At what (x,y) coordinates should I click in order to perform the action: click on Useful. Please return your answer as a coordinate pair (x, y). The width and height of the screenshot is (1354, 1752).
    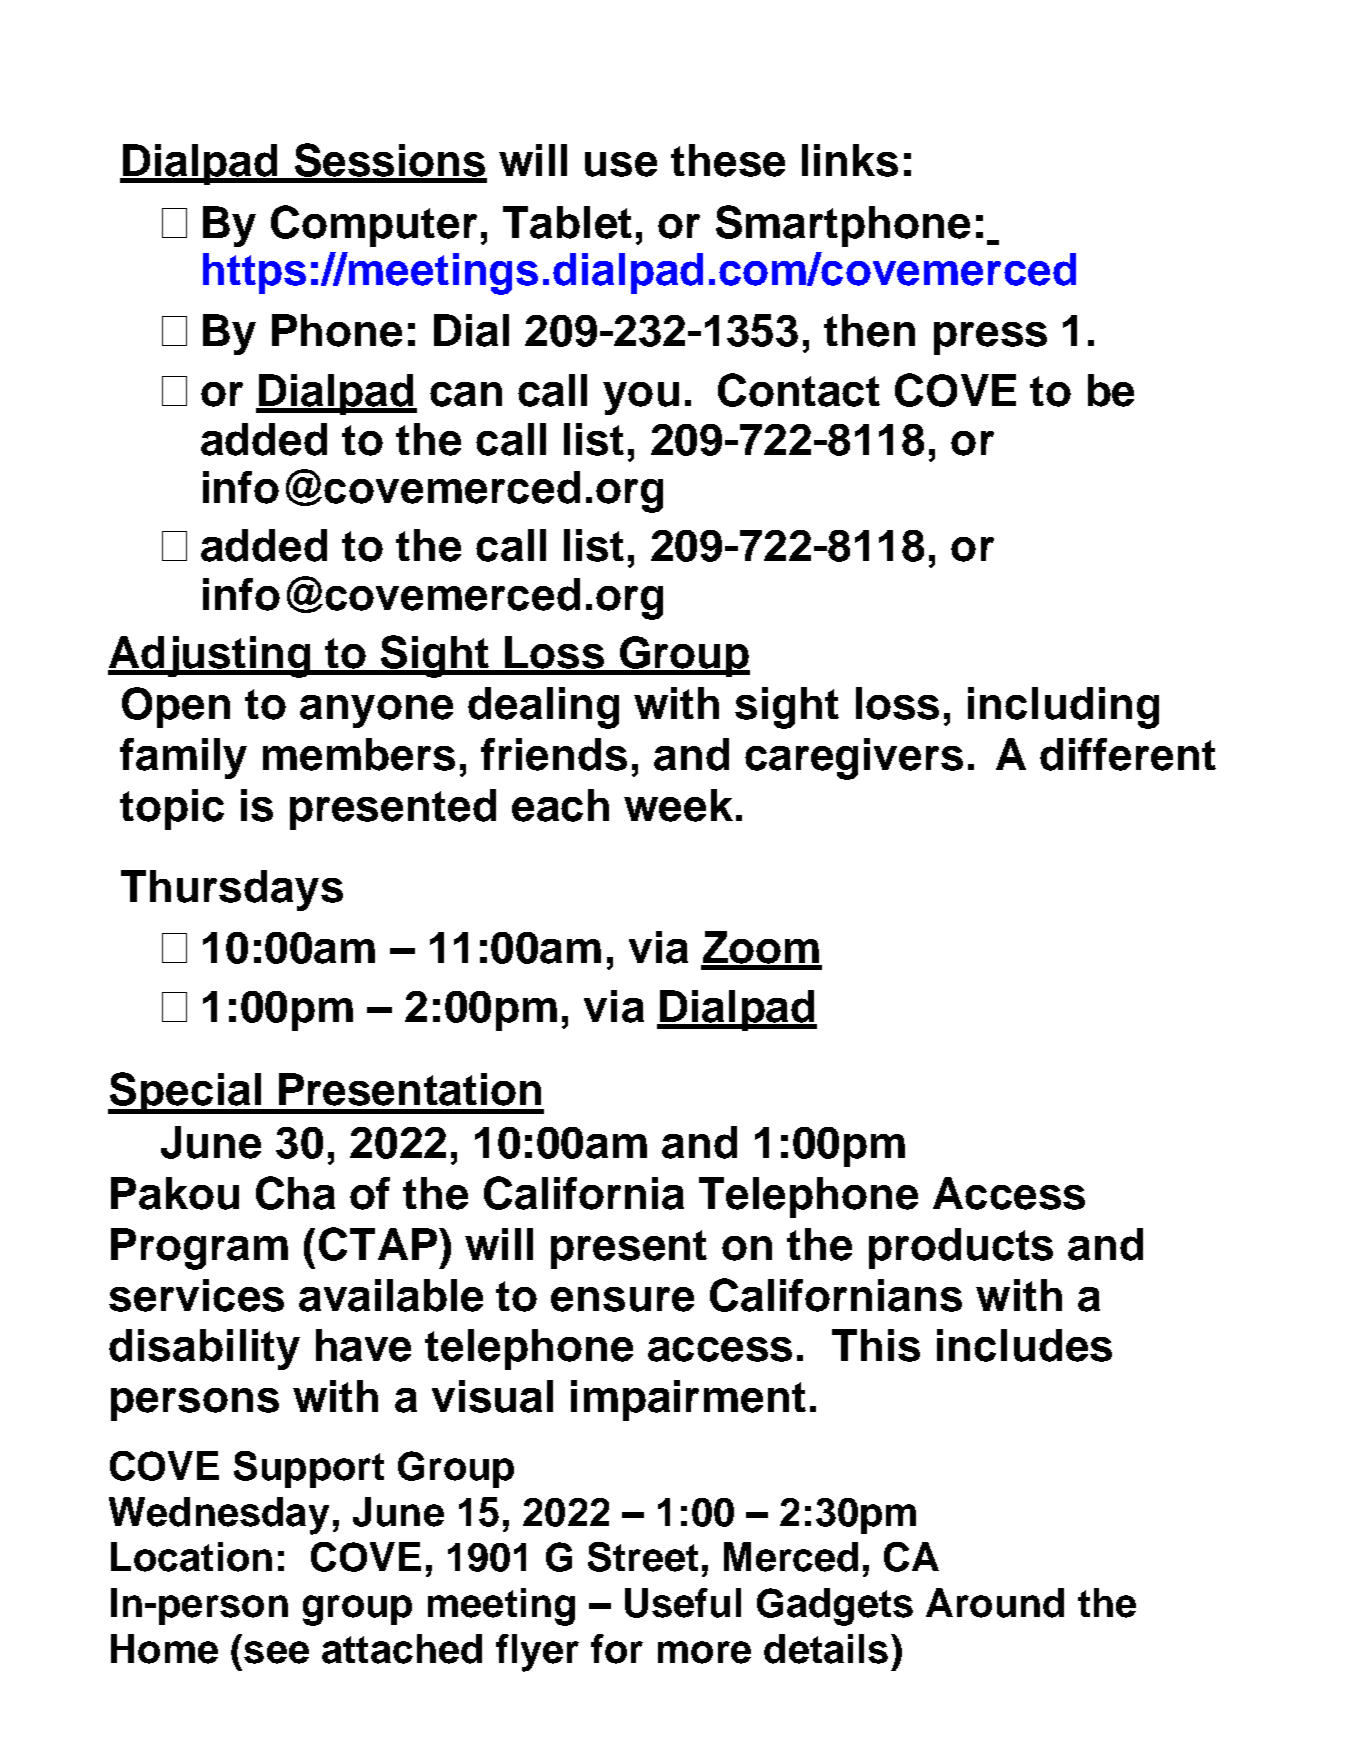
    Looking at the image, I should click on (683, 1603).
